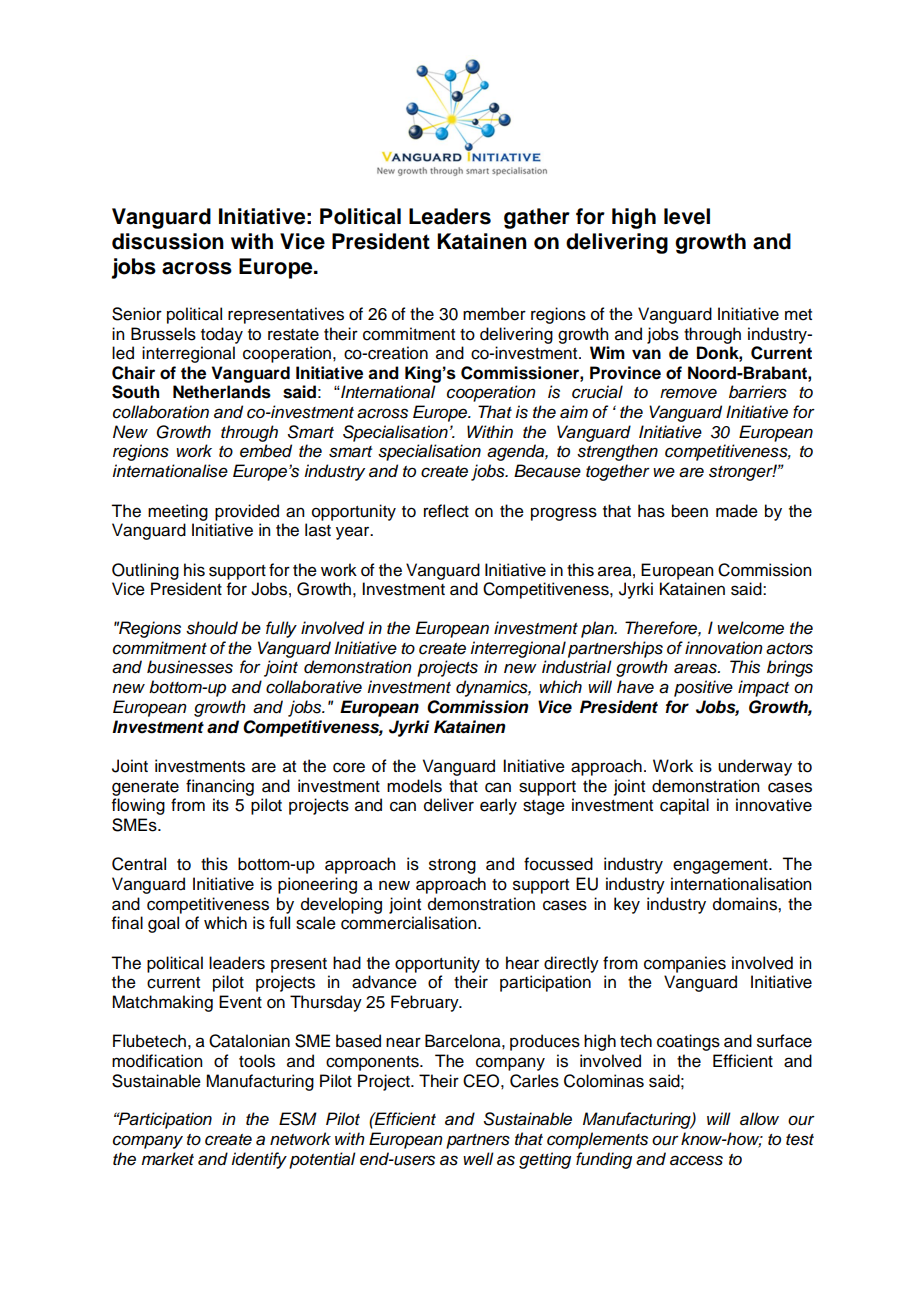 Image resolution: width=924 pixels, height=1308 pixels. What do you see at coordinates (190, 667) in the document?
I see `businesses` at bounding box center [190, 667].
